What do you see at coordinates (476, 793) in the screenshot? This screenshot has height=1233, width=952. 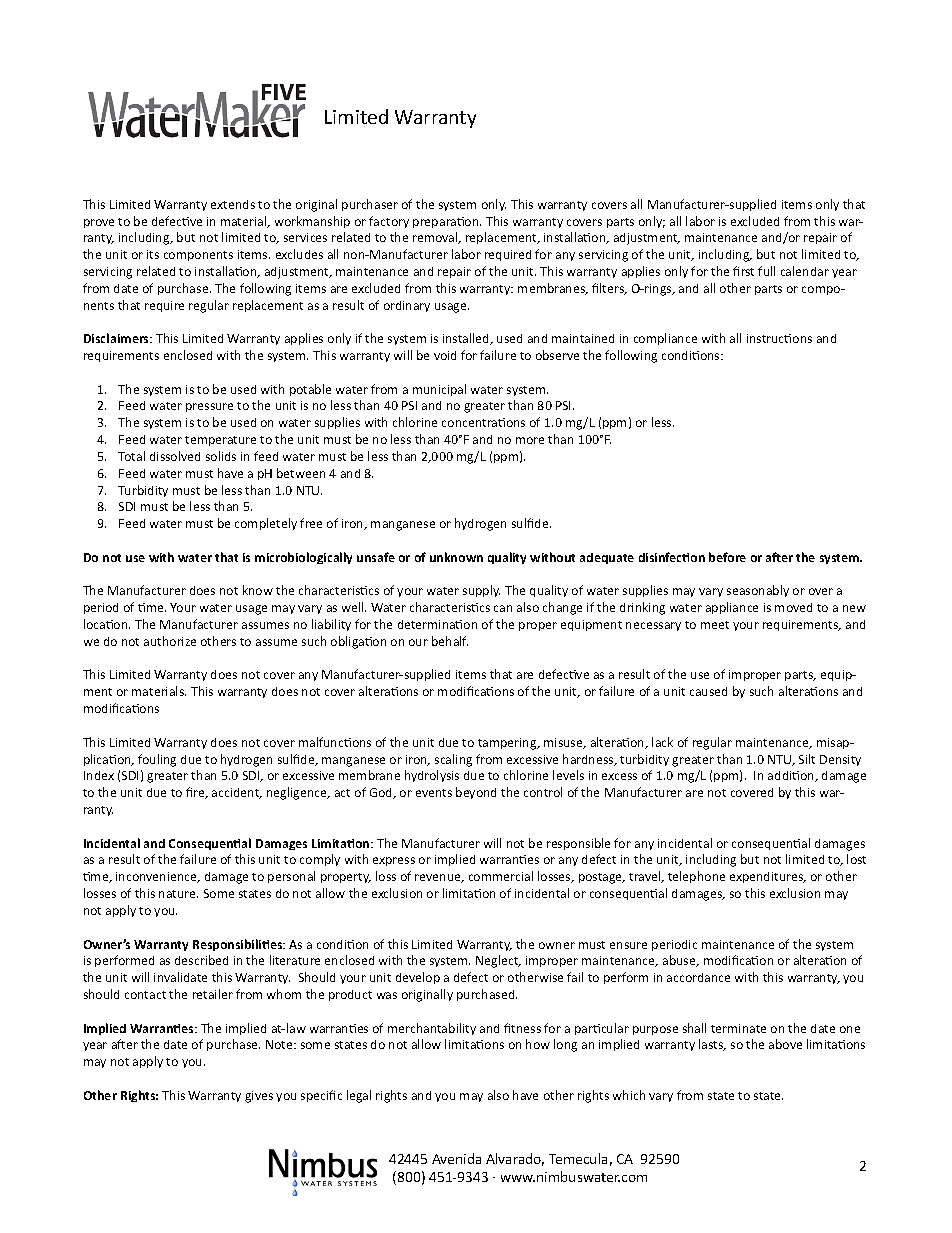 I see `beyond` at bounding box center [476, 793].
